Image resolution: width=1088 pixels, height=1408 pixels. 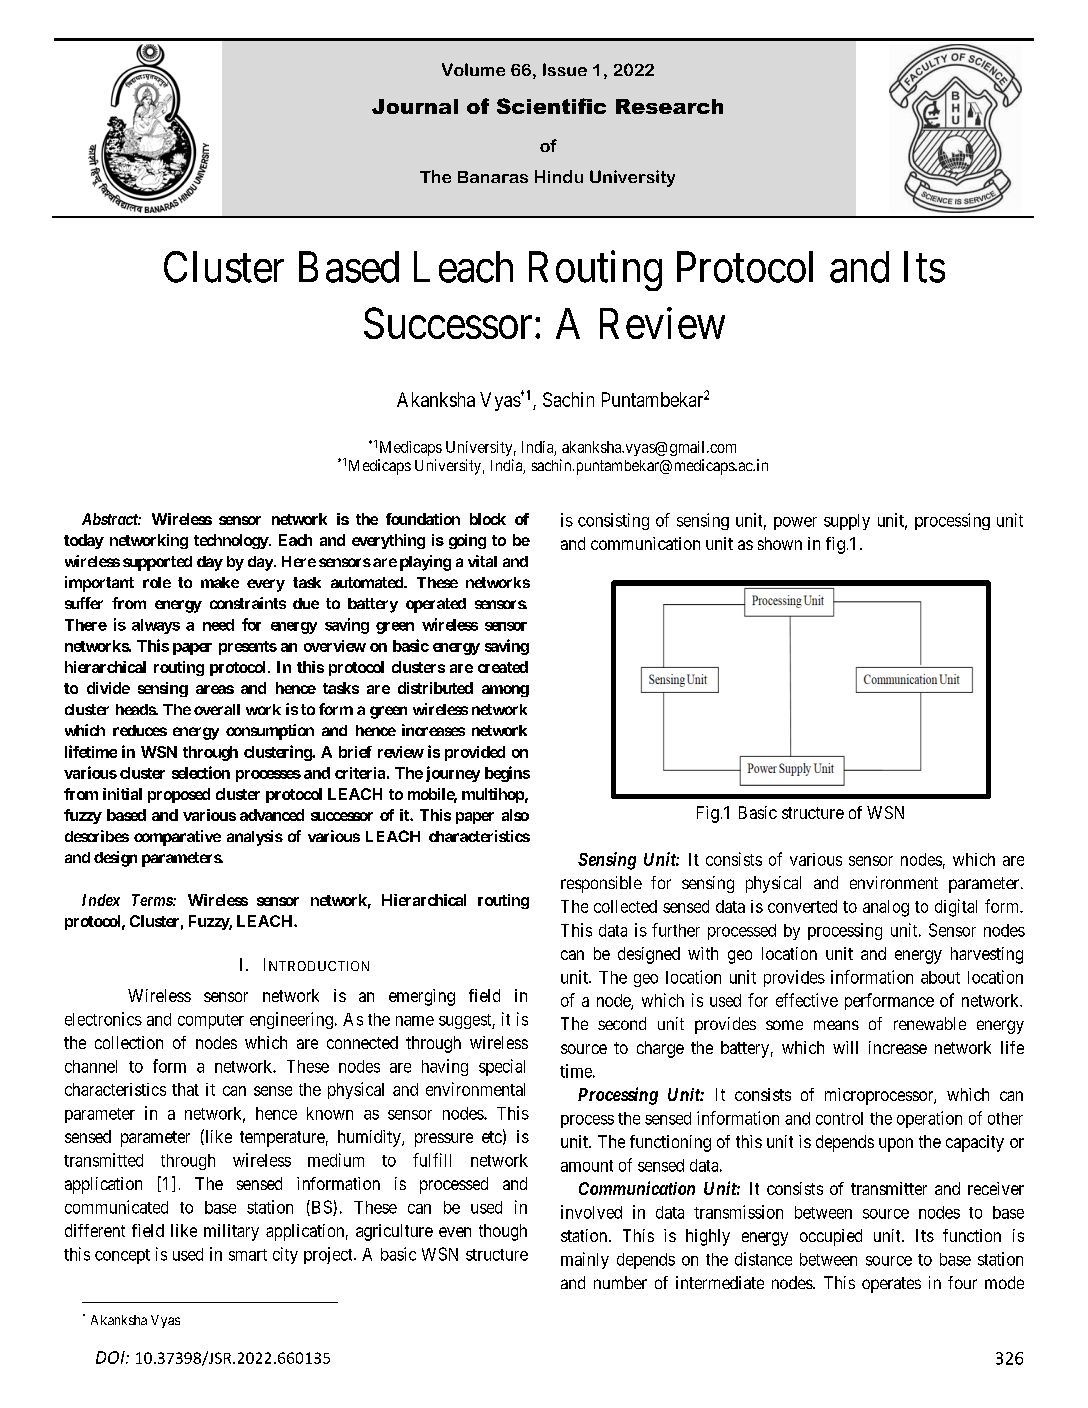 I want to click on Research, so click(x=669, y=106).
